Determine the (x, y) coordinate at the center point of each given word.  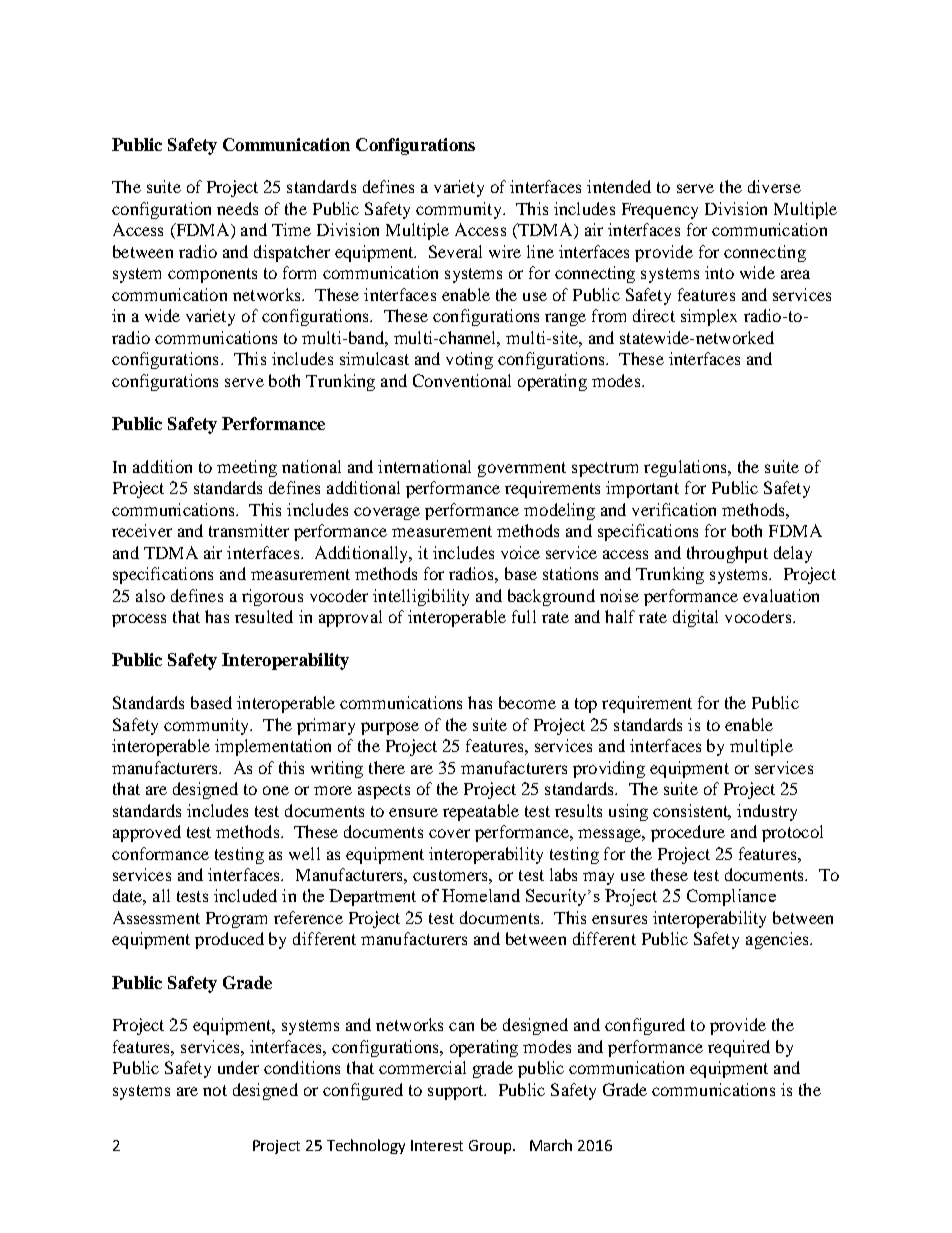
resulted (264, 616)
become (527, 702)
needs (237, 208)
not (215, 1090)
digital (695, 618)
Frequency (660, 211)
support (457, 1092)
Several (455, 251)
